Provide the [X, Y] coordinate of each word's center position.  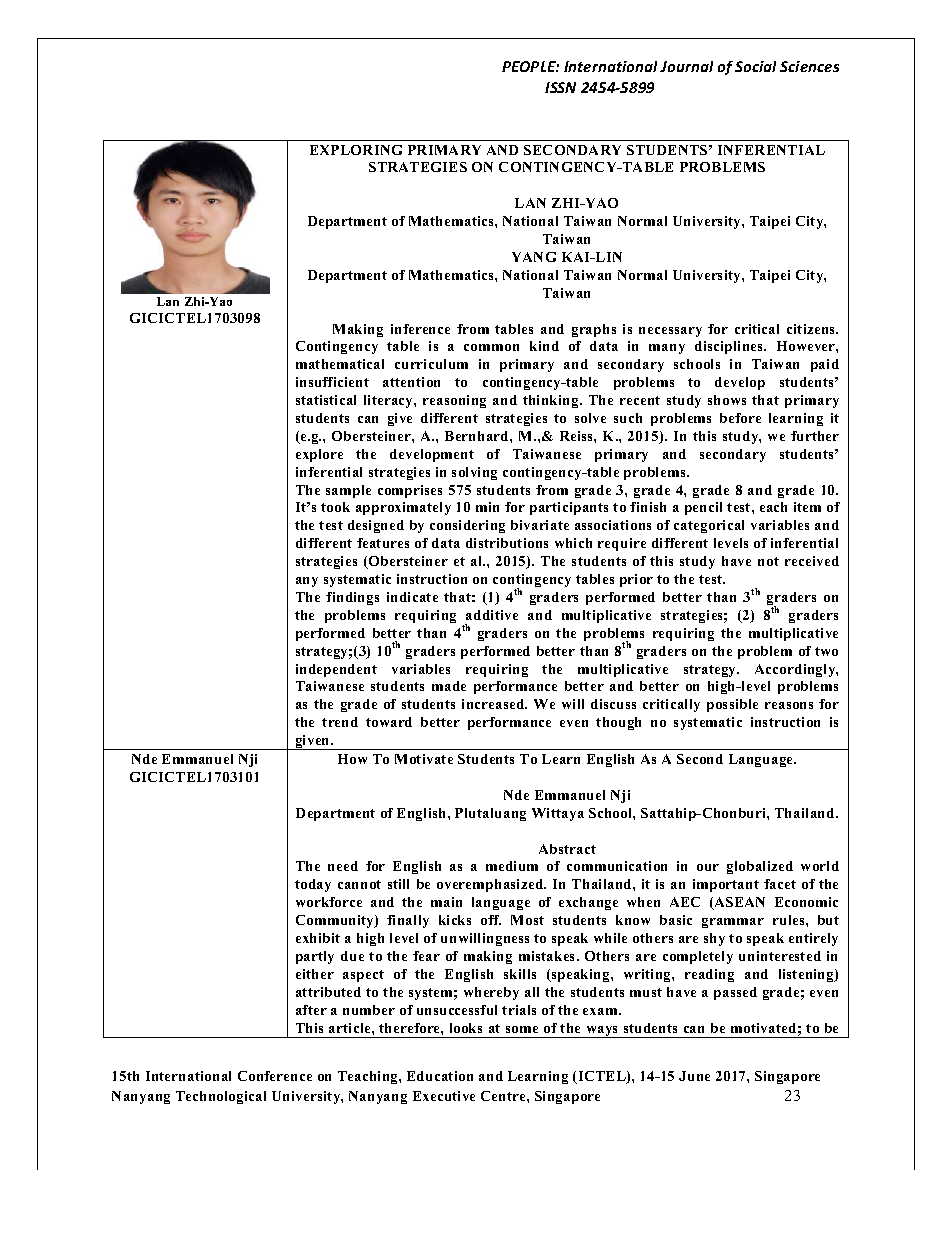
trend [340, 722]
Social [755, 66]
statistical [326, 400]
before [740, 418]
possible [732, 705]
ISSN [560, 87]
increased [494, 704]
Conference [275, 1076]
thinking [552, 401]
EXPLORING [356, 150]
